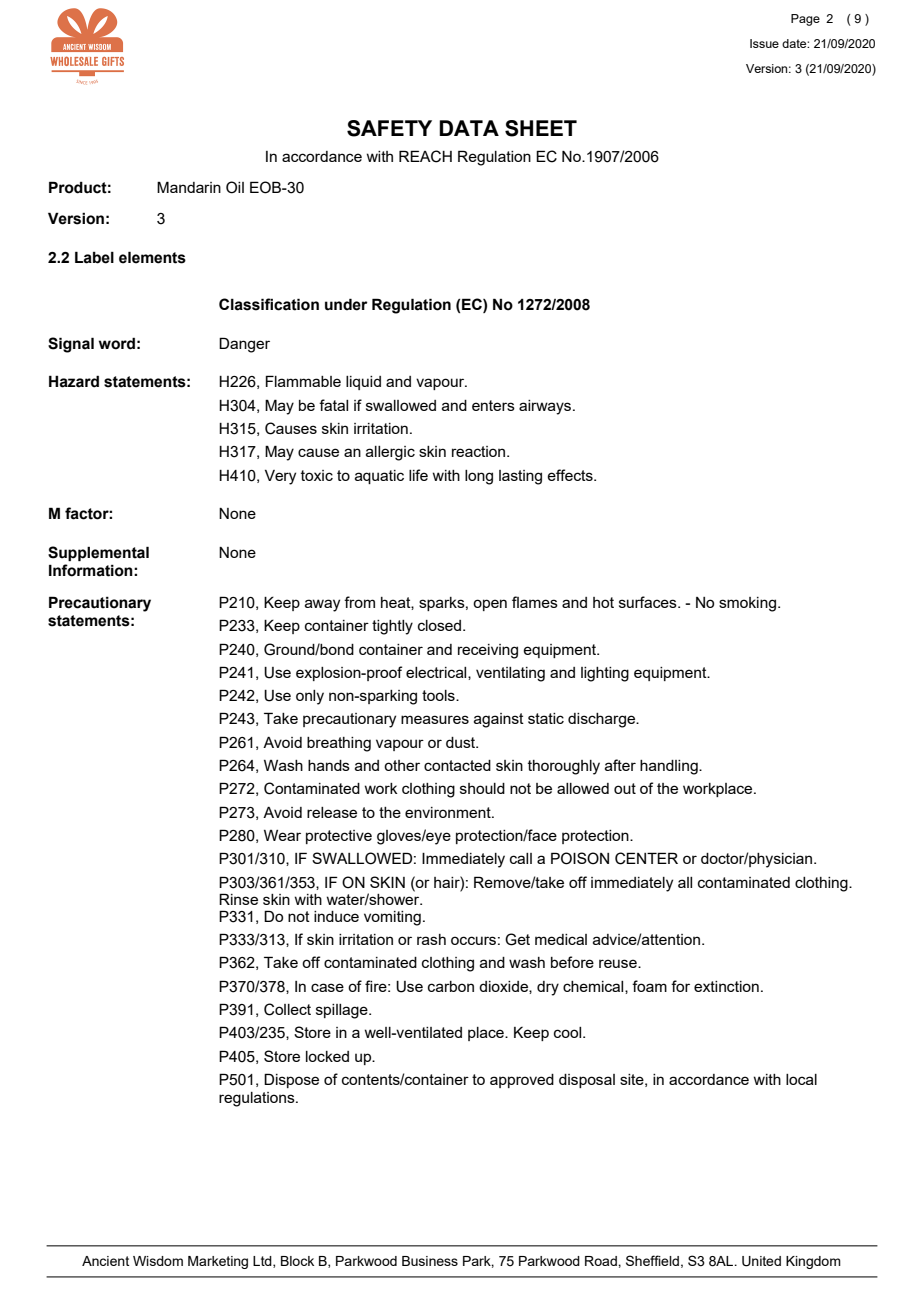  What do you see at coordinates (98, 553) in the screenshot?
I see `Supplemental` at bounding box center [98, 553].
